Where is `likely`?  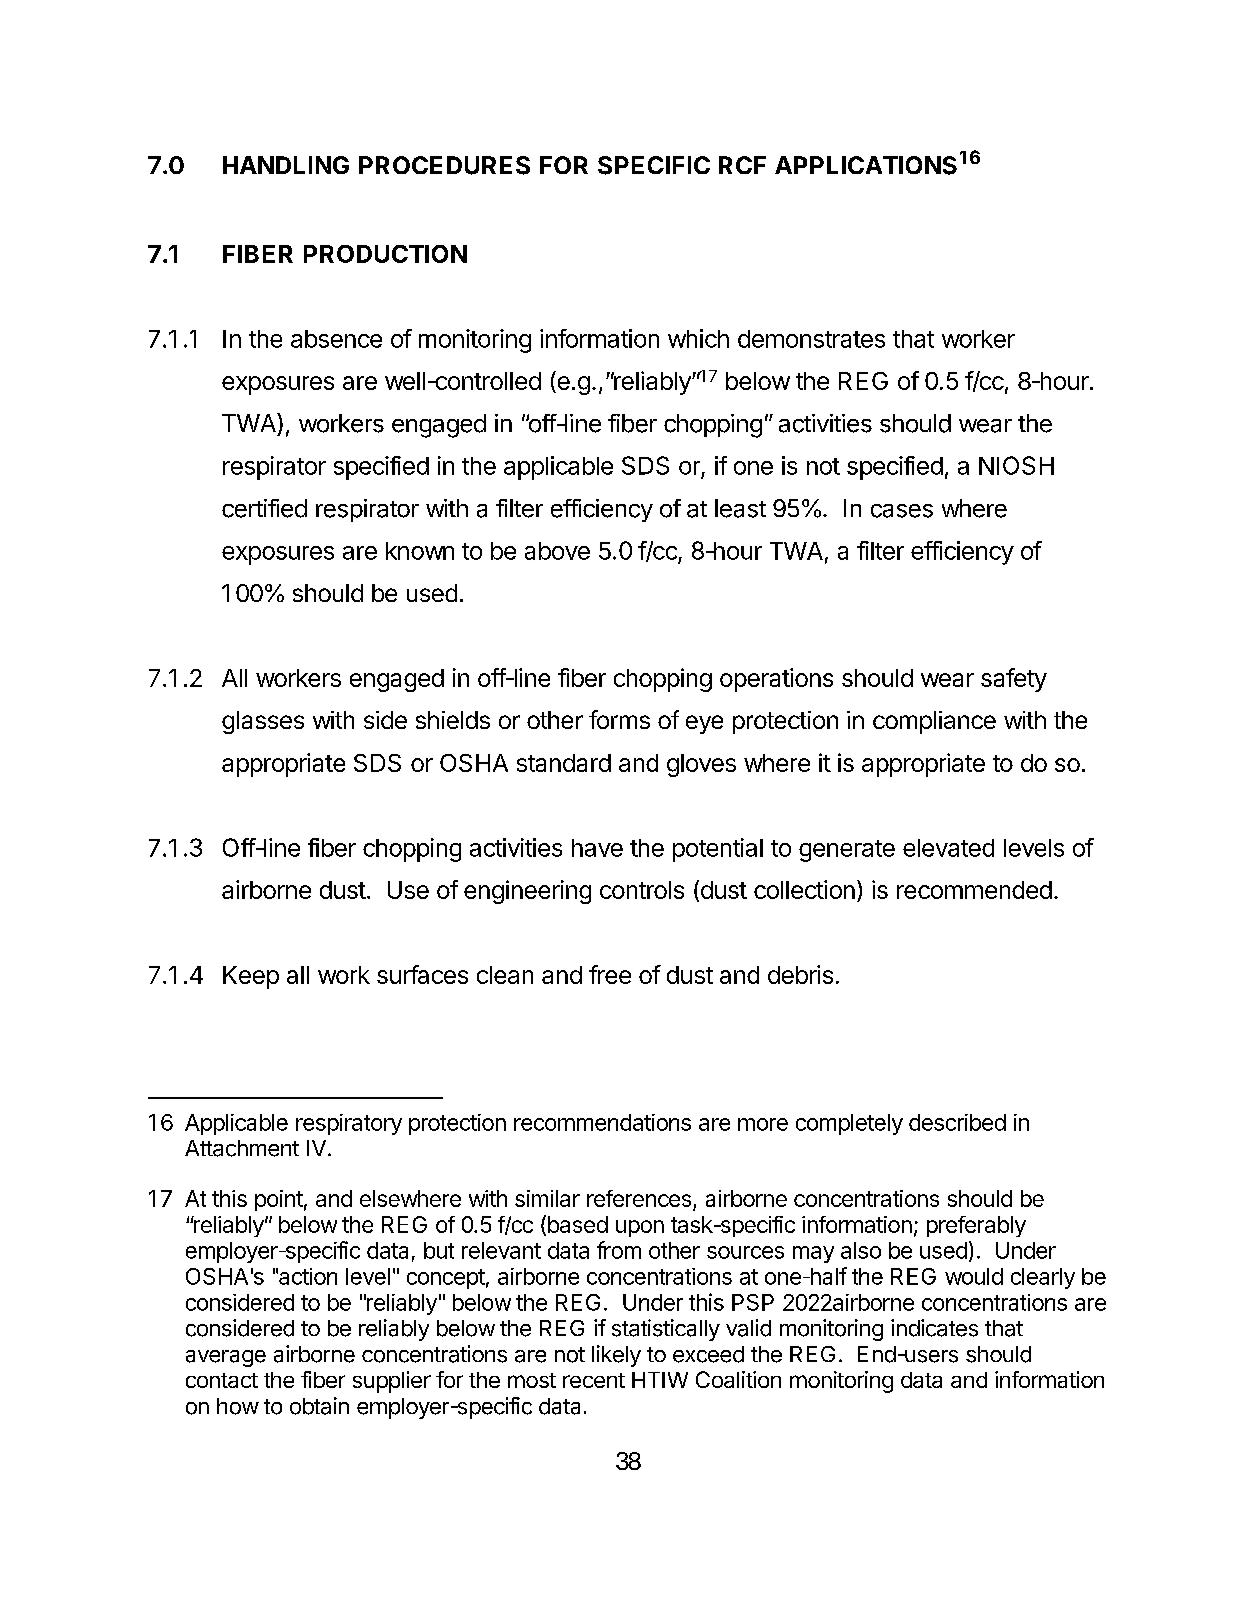
likely is located at coordinates (616, 1356).
